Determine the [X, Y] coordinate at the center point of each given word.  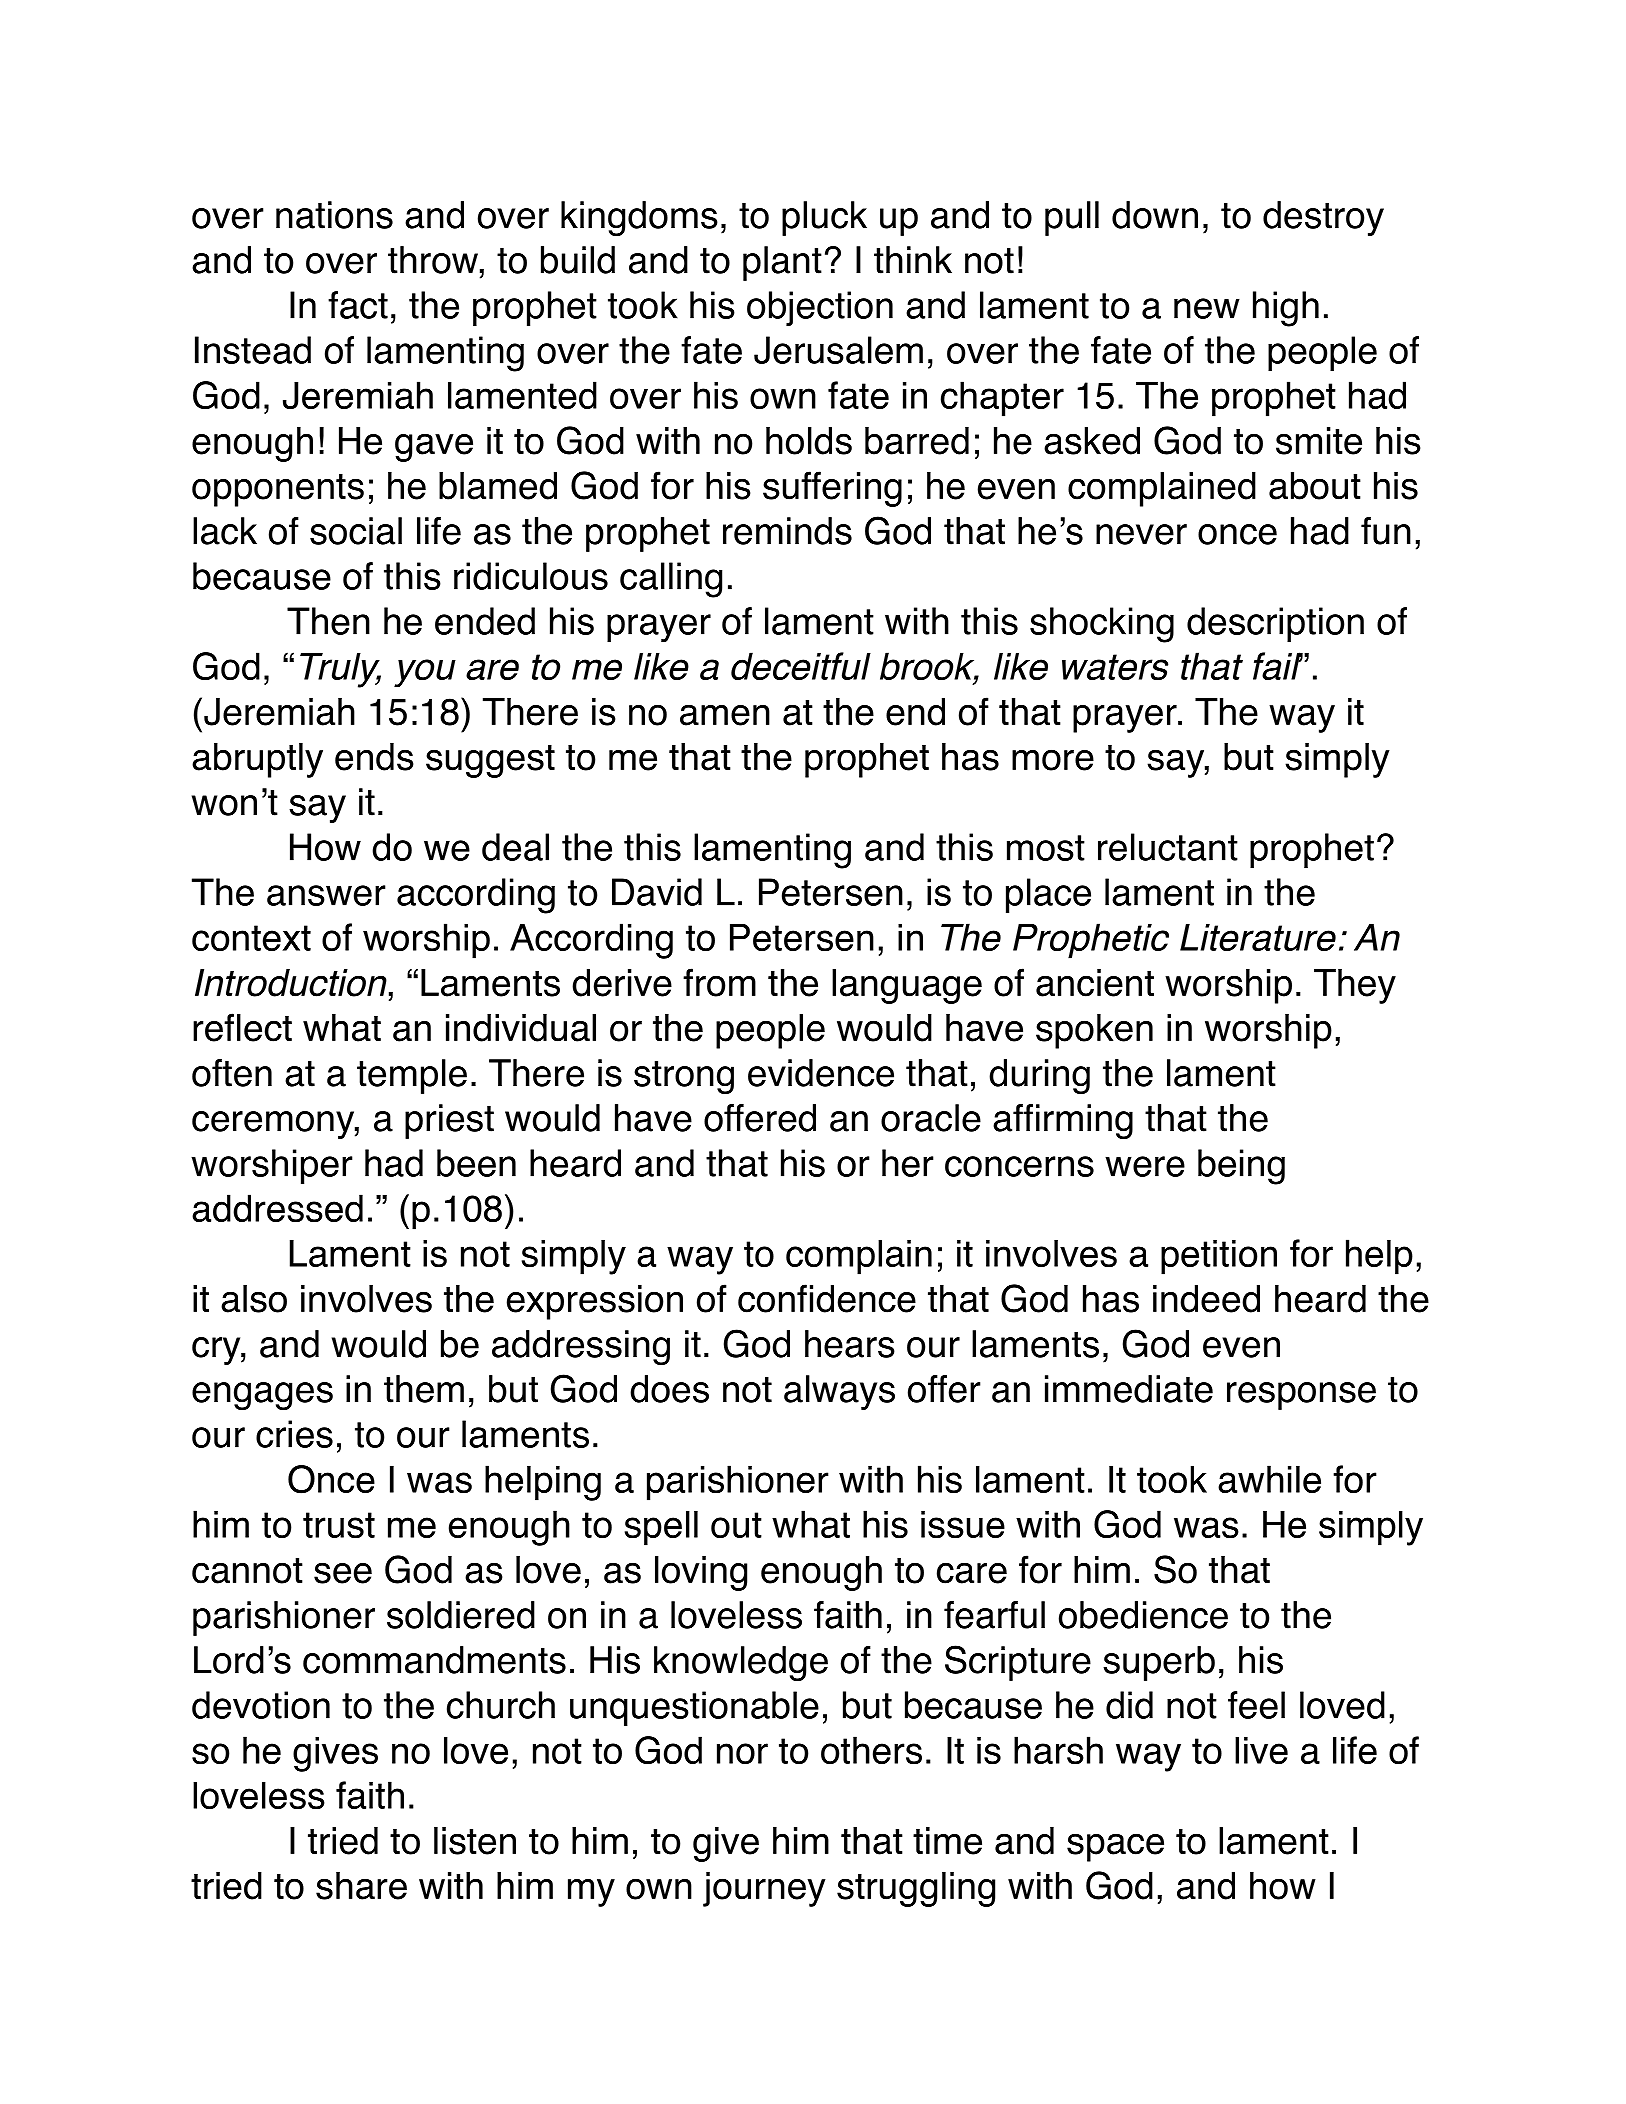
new [1207, 308]
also [254, 1299]
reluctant [1168, 847]
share [361, 1886]
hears [850, 1344]
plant [782, 263]
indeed [1206, 1299]
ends [374, 757]
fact [358, 305]
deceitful [801, 666]
